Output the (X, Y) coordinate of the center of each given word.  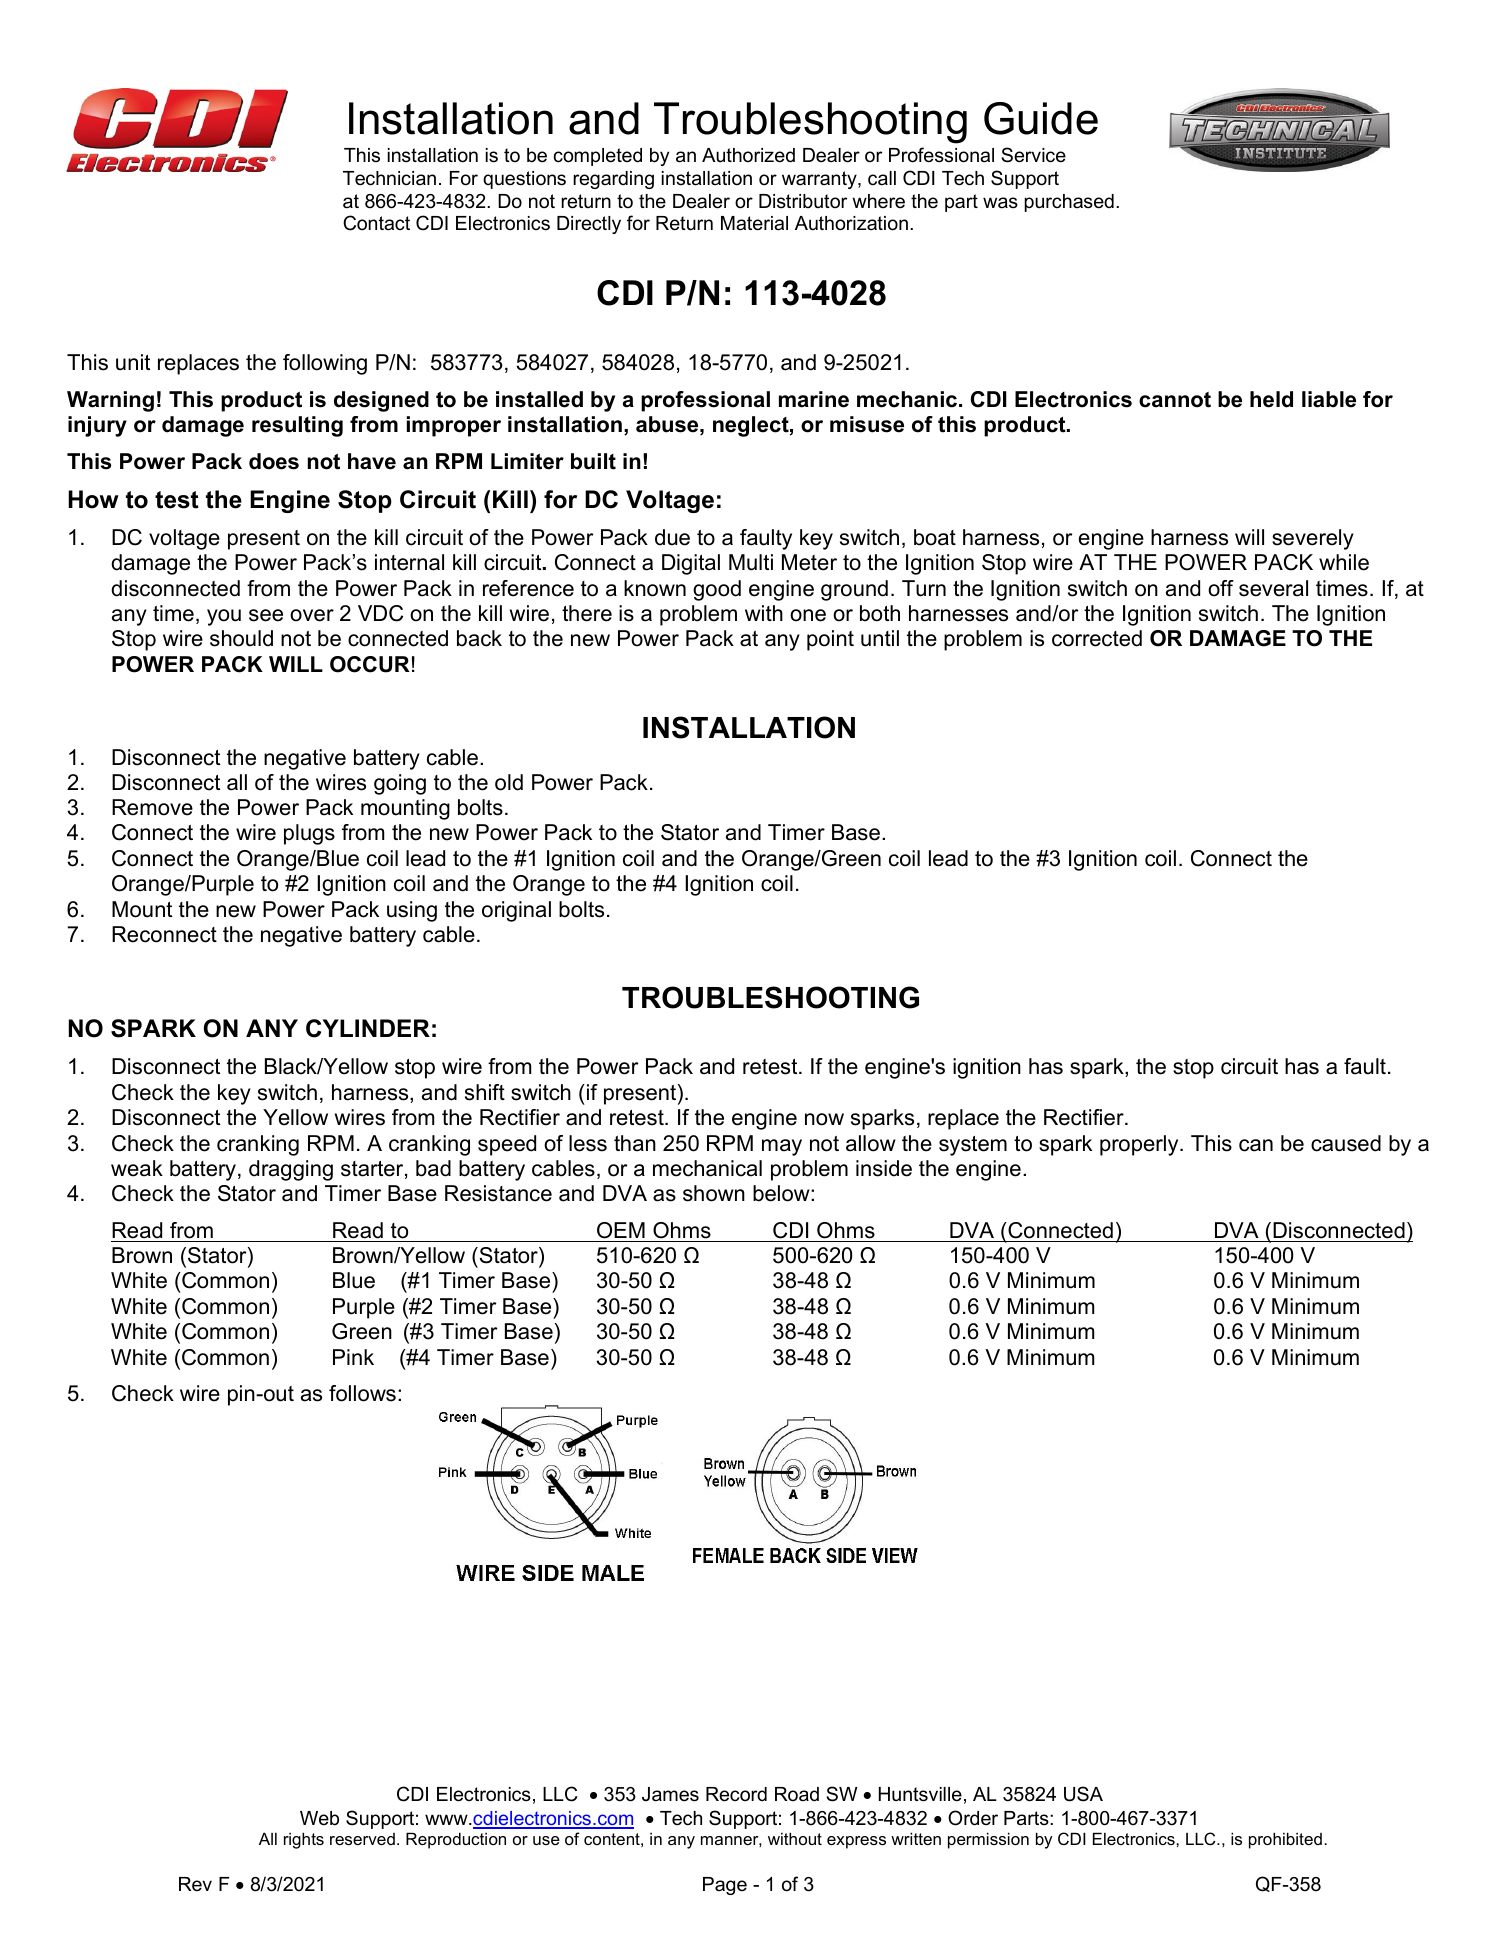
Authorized (748, 155)
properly (1140, 1145)
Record (736, 1794)
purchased (1069, 203)
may (782, 1147)
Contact (376, 223)
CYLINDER (368, 1028)
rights (304, 1840)
